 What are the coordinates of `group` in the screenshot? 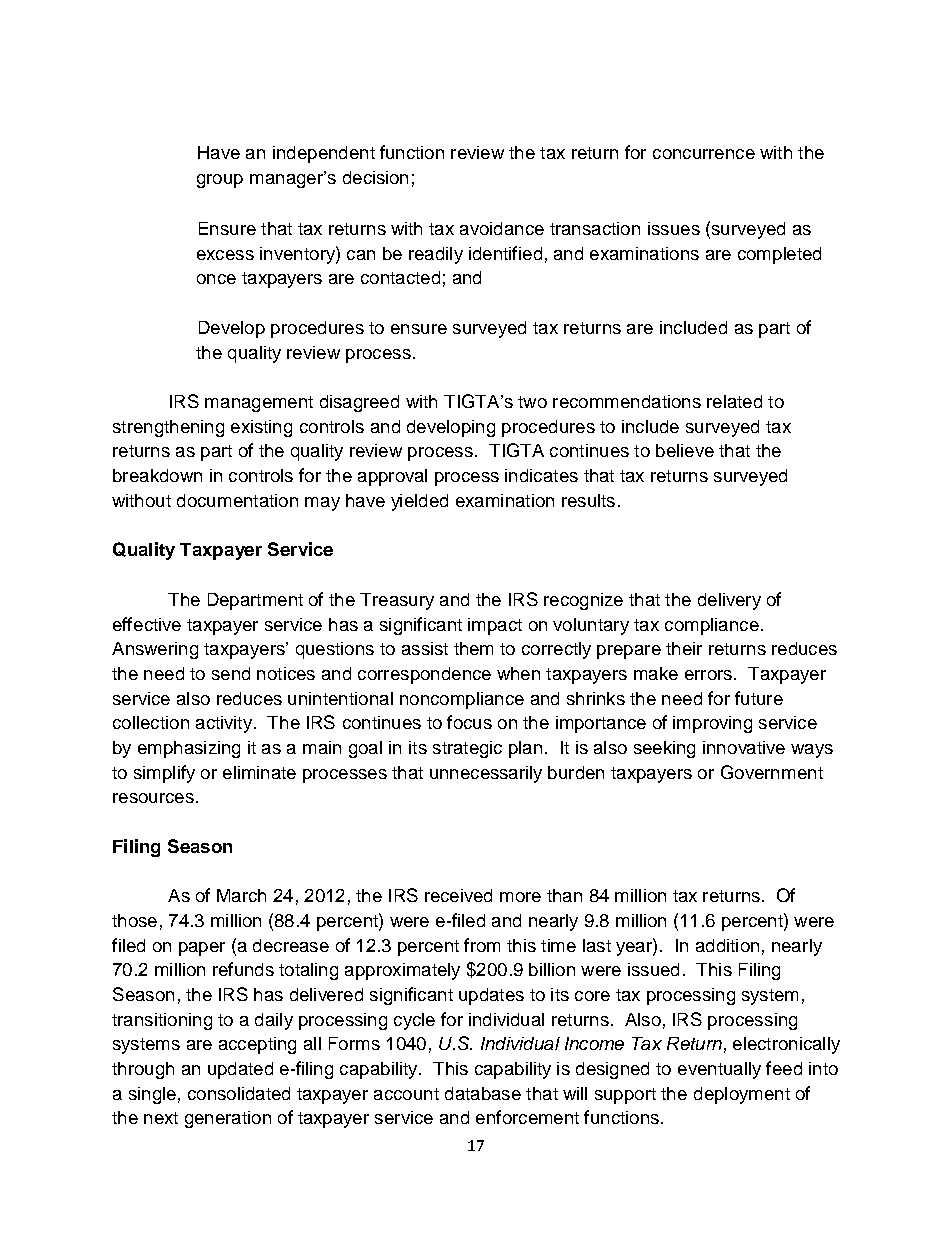 It's located at (220, 181).
